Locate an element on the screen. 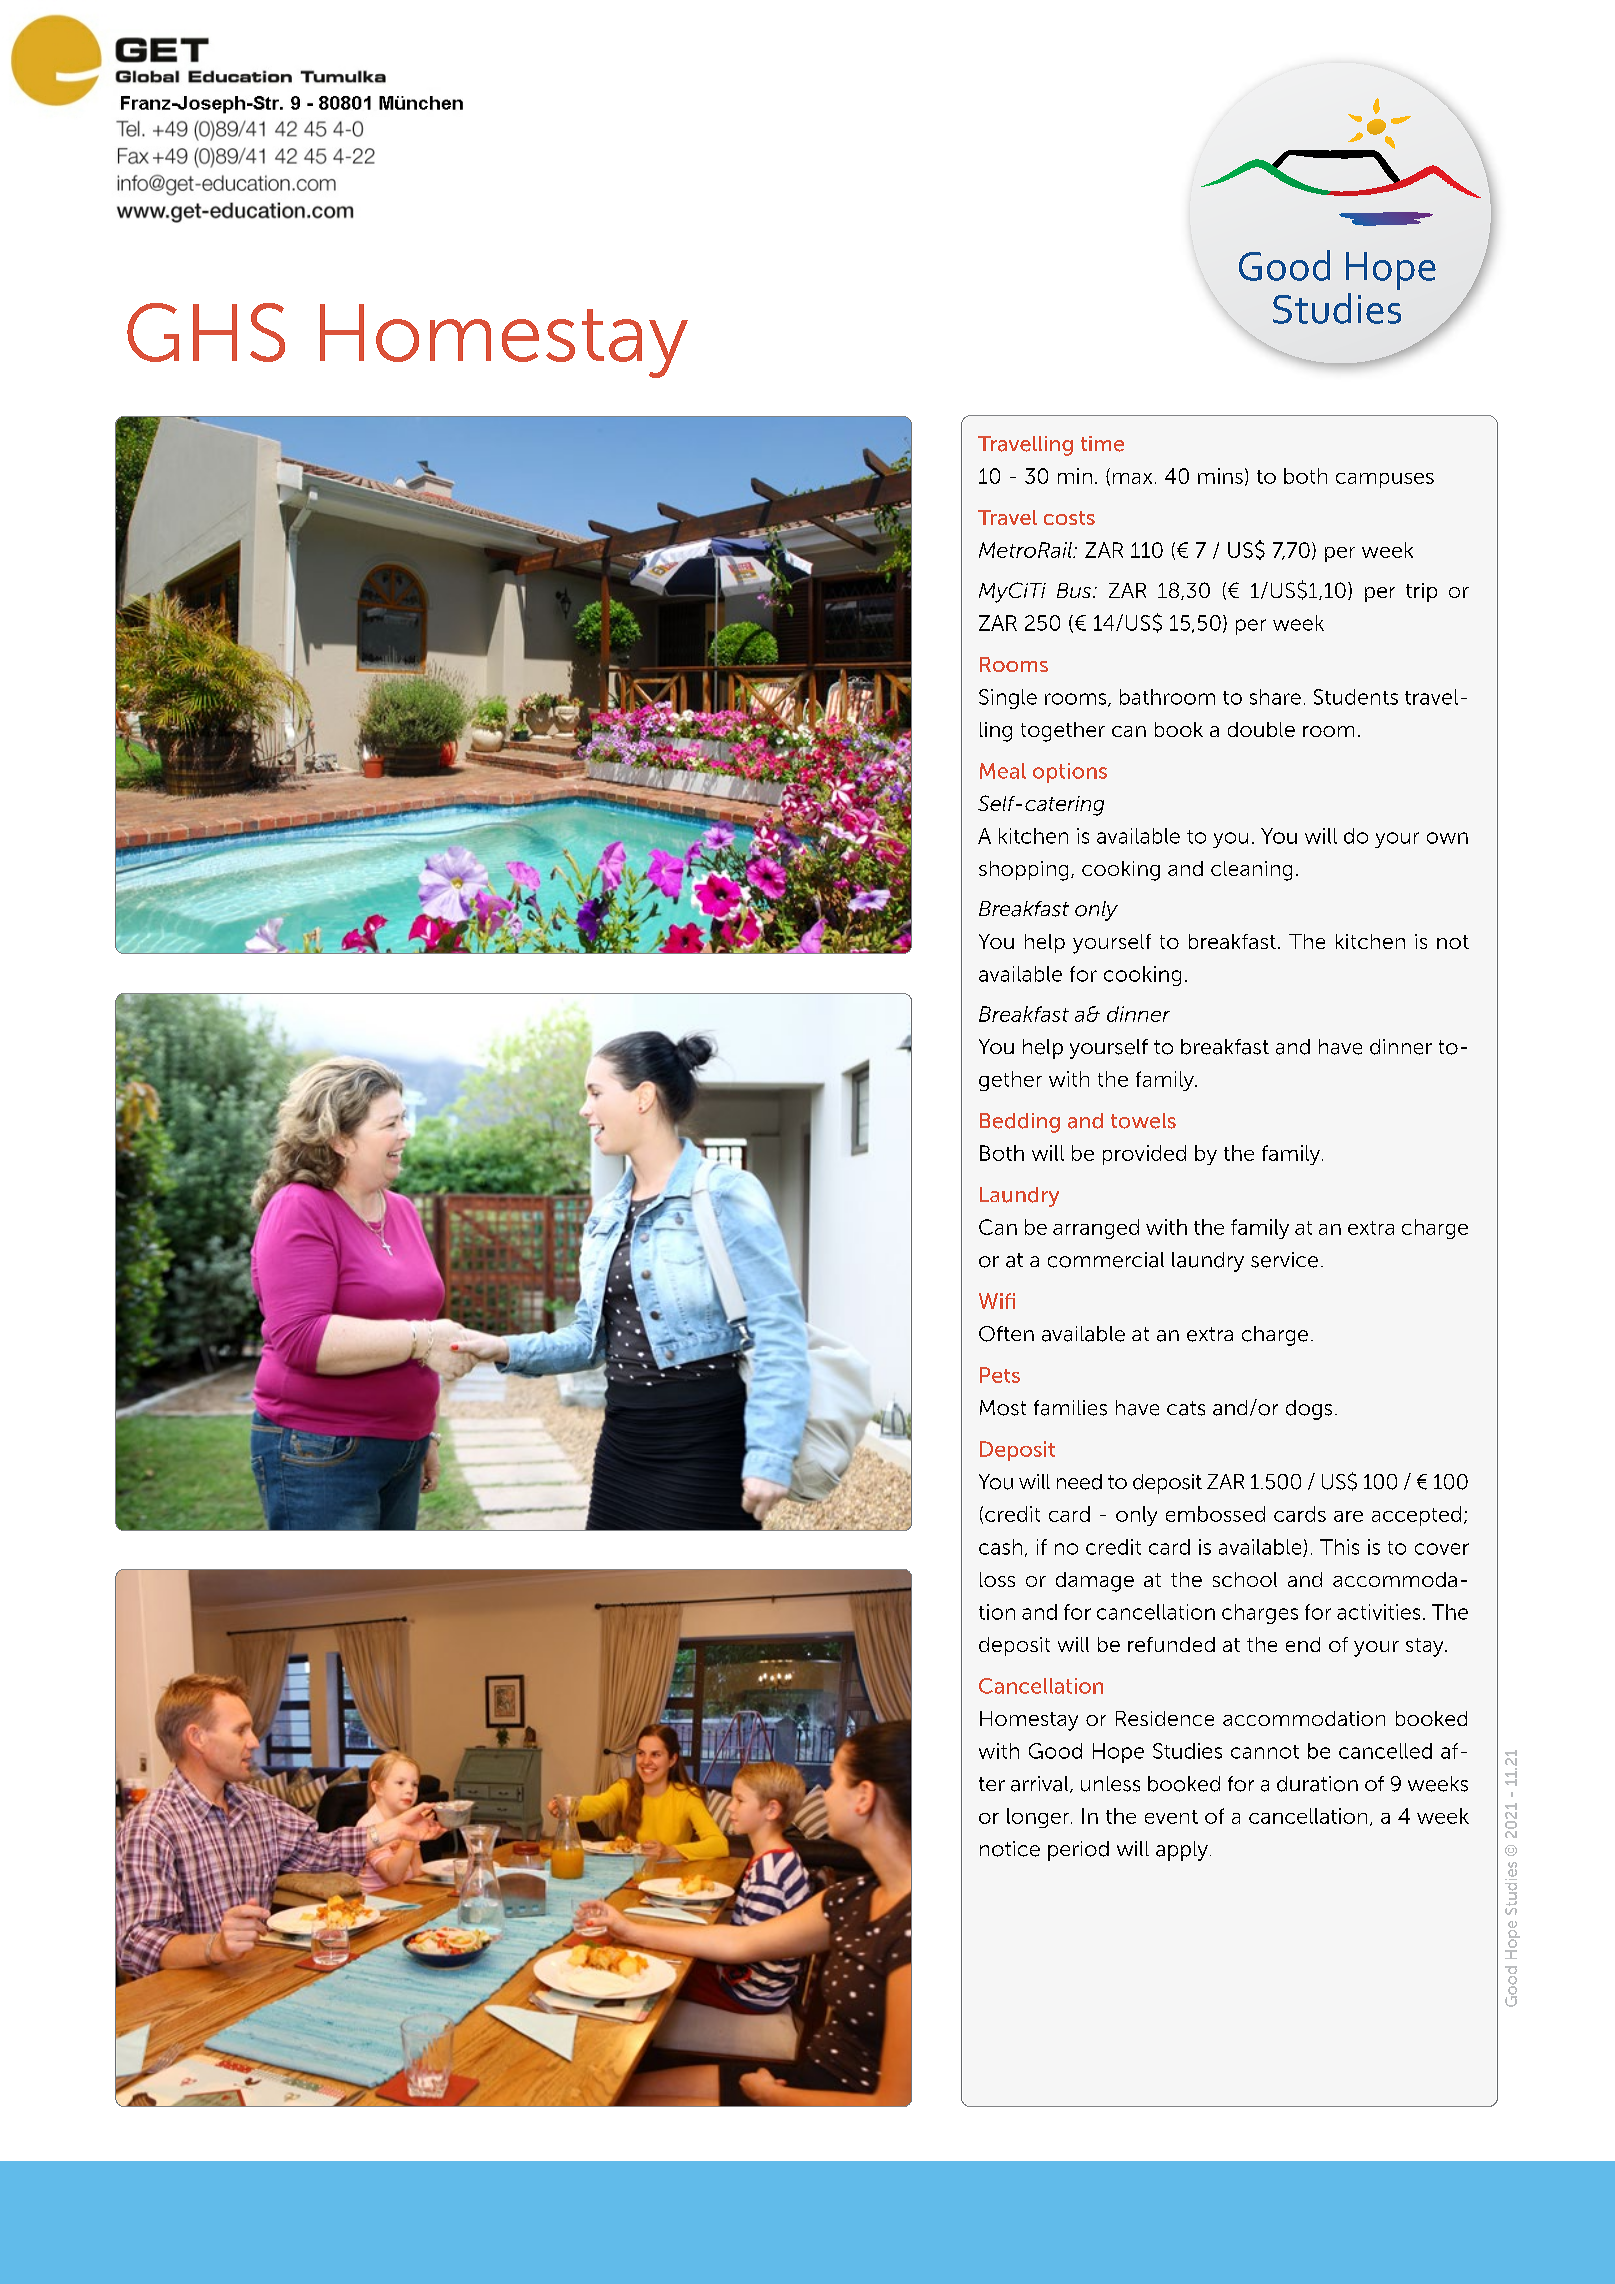  time is located at coordinates (1102, 444).
